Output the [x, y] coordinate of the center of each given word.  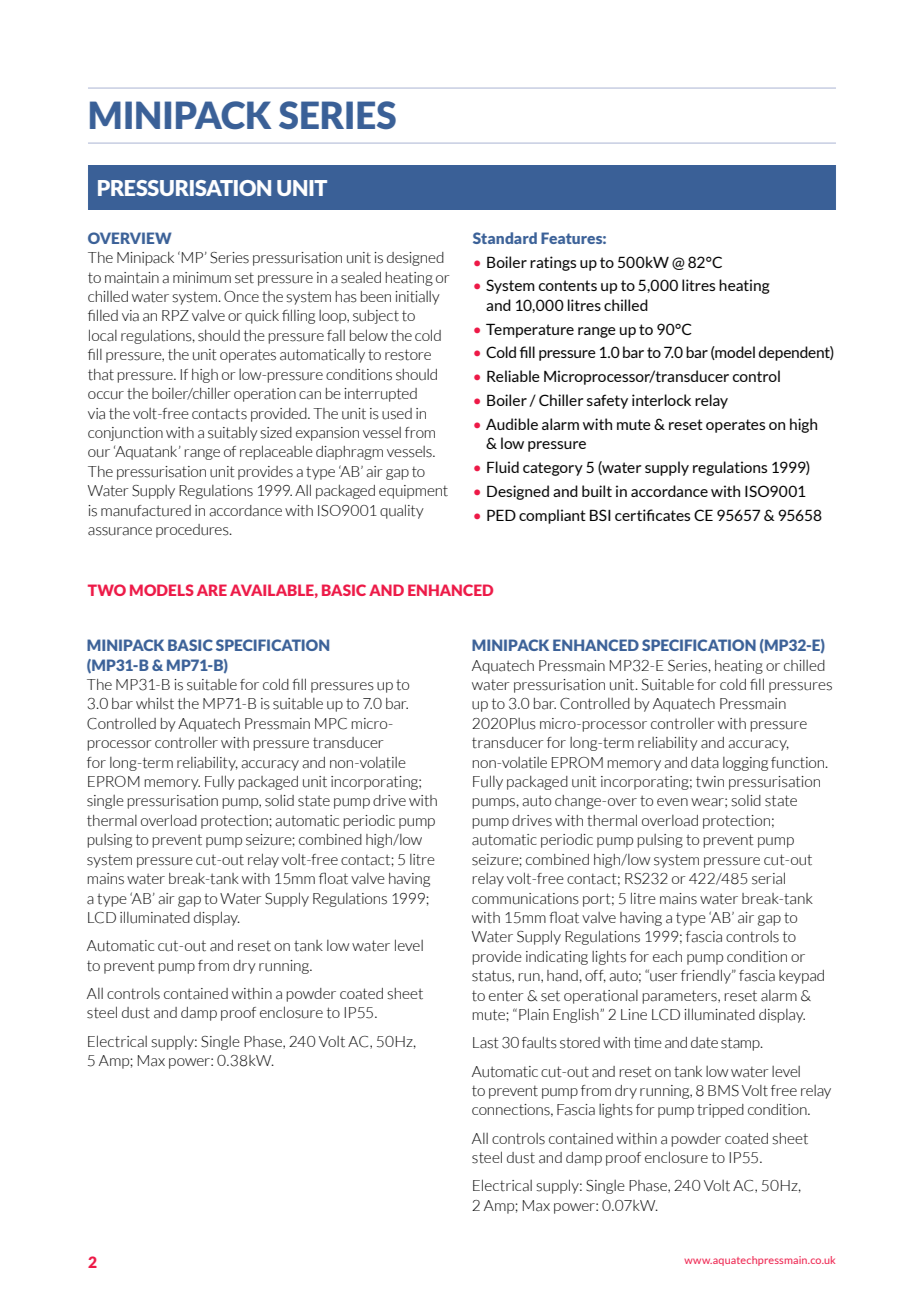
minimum [202, 278]
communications [525, 899]
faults [539, 1042]
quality [402, 511]
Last [486, 1043]
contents [568, 285]
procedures [193, 531]
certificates [652, 515]
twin [710, 781]
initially [417, 298]
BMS [723, 1091]
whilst [155, 704]
